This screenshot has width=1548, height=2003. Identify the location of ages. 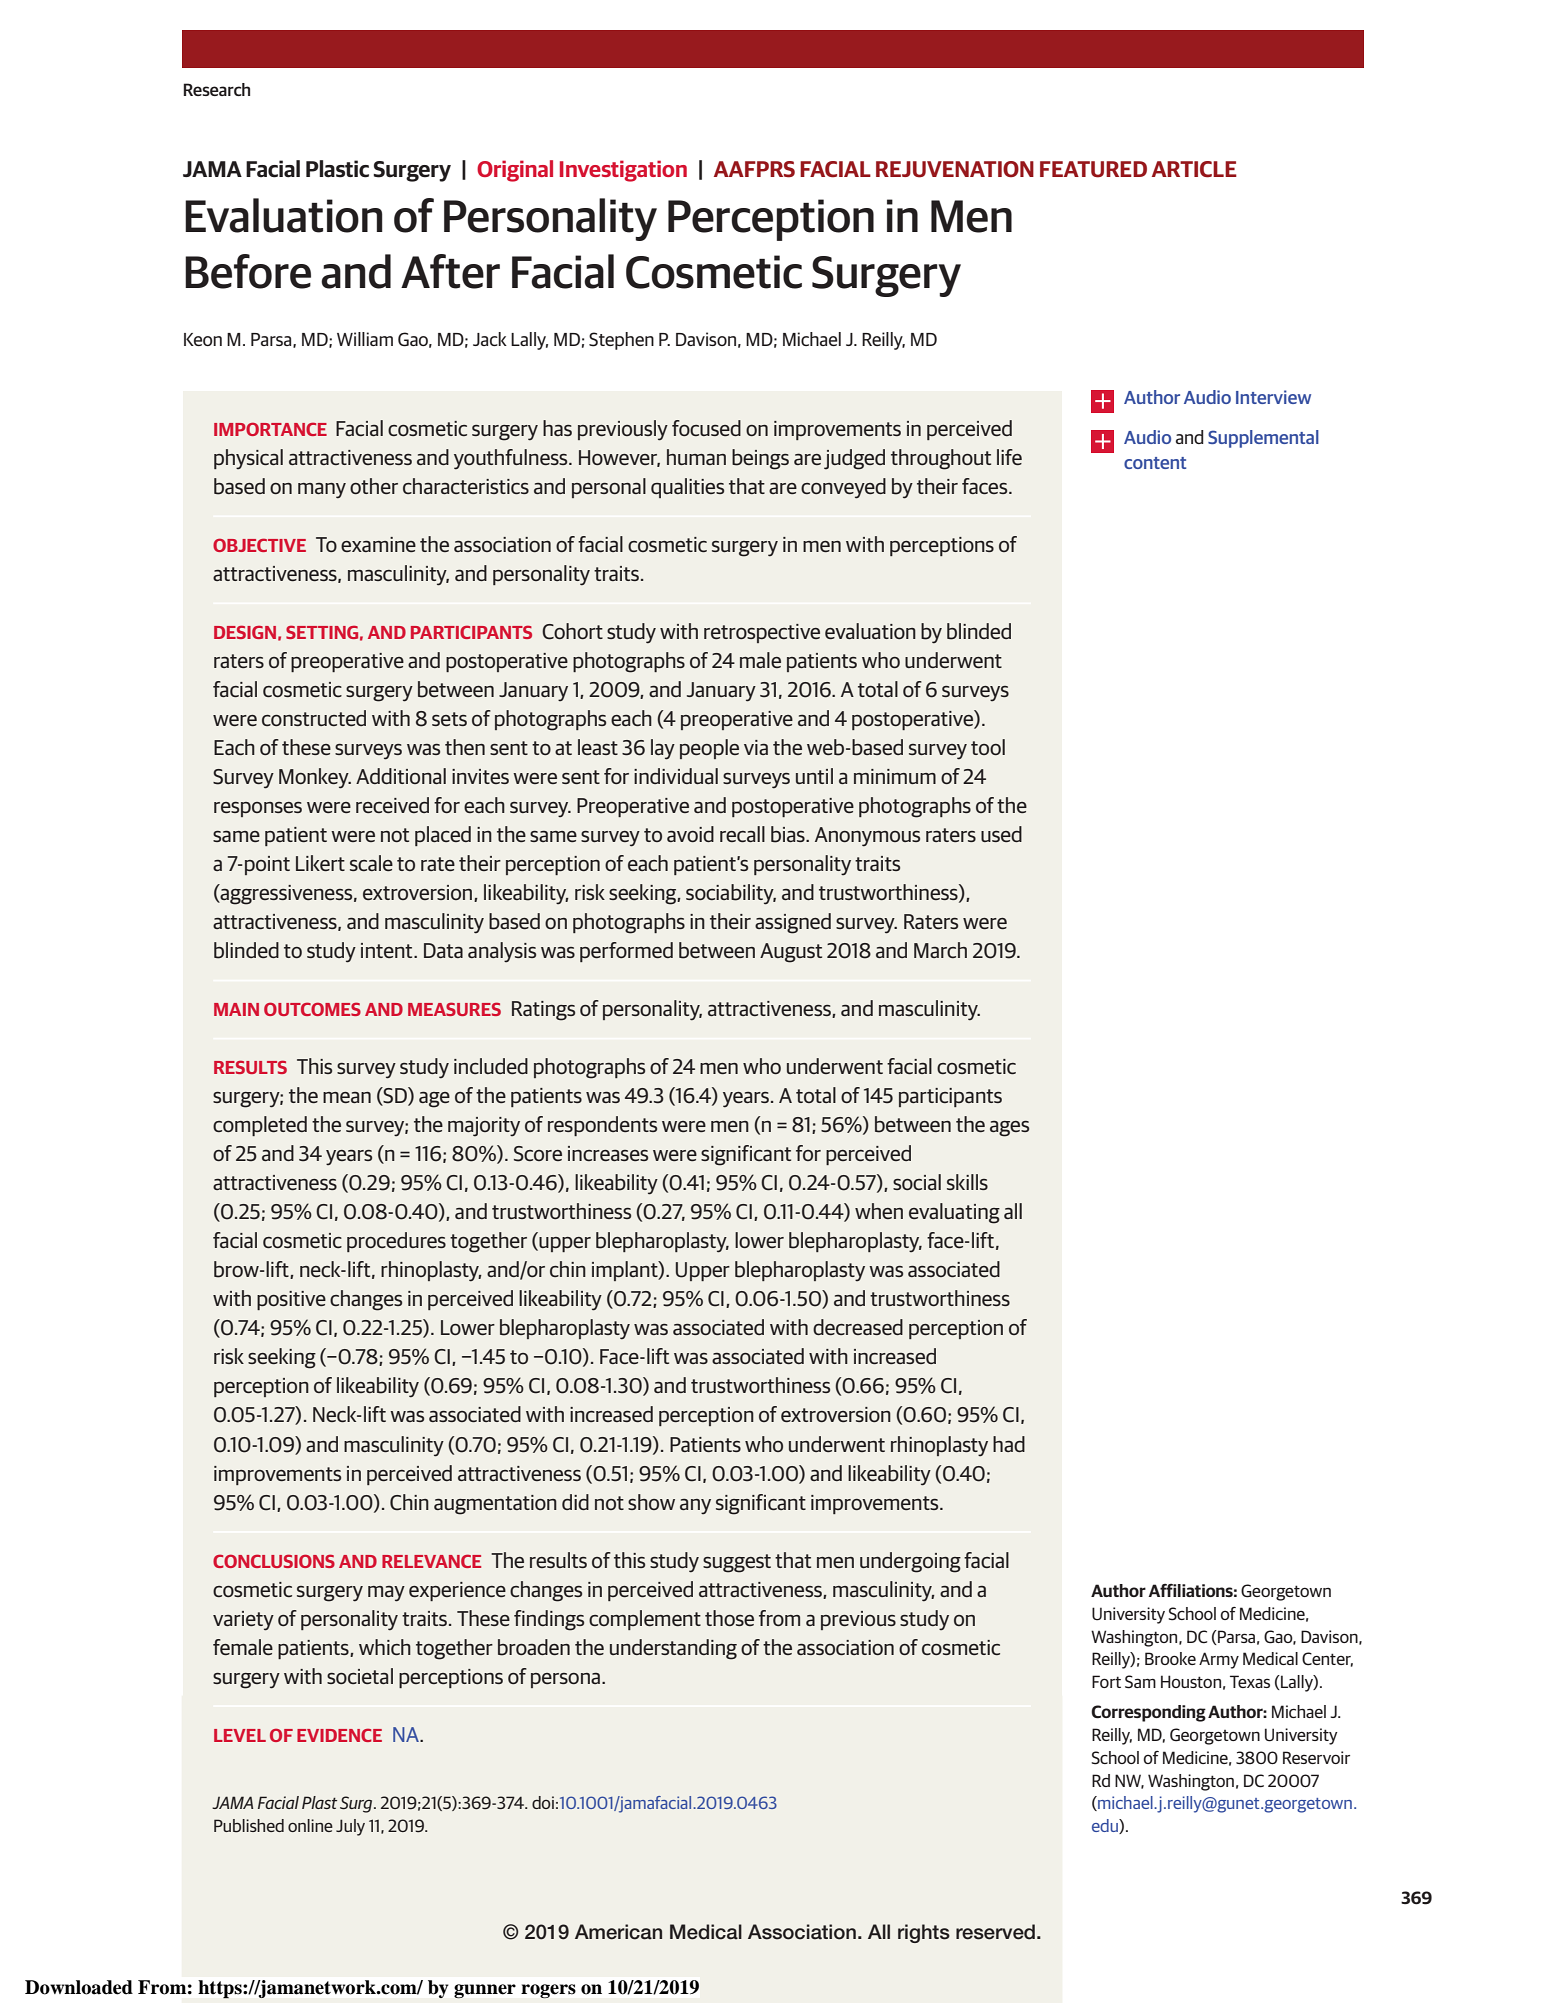
(1009, 1129).
